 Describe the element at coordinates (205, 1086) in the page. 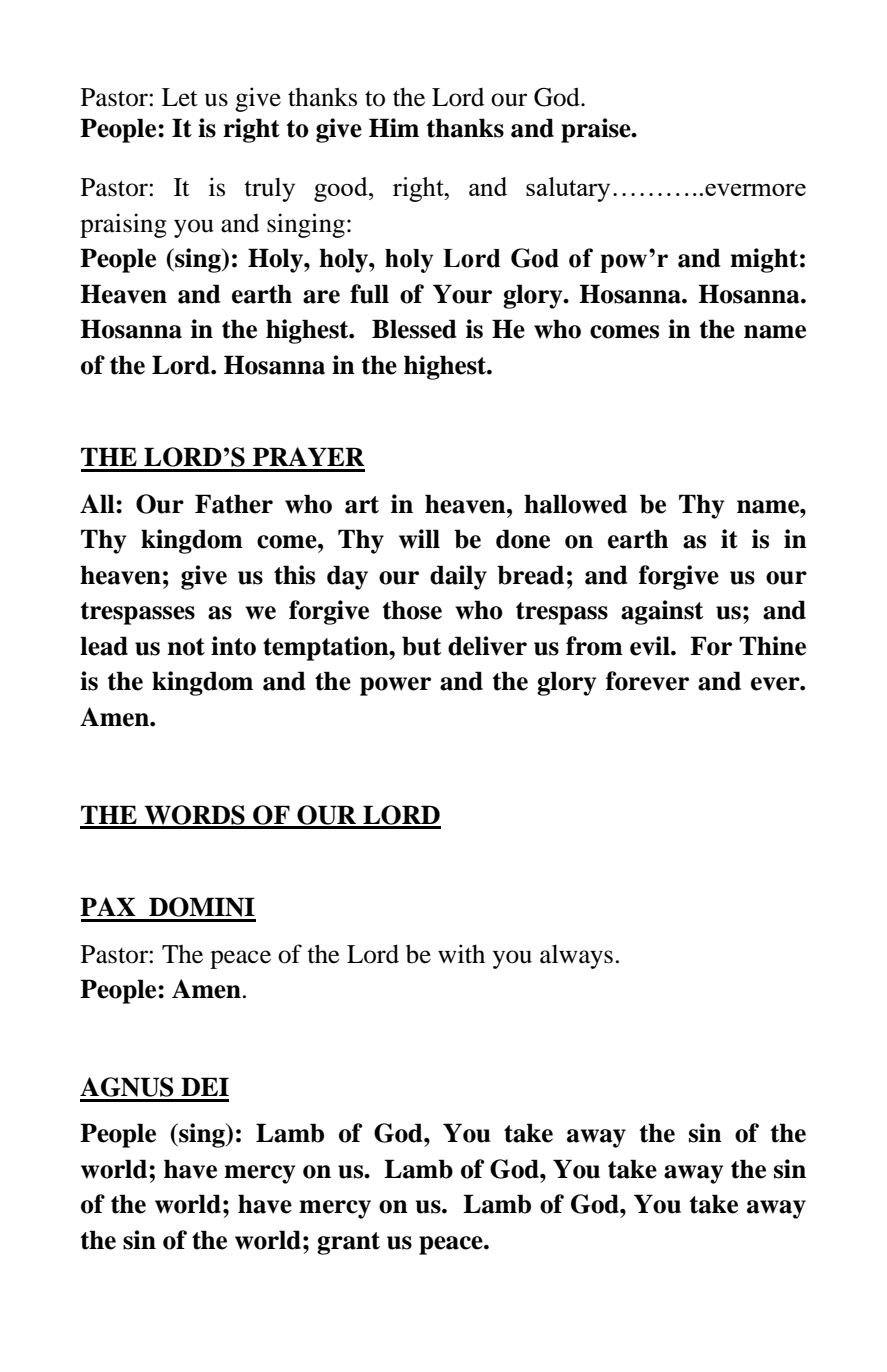

I see `DEI` at that location.
